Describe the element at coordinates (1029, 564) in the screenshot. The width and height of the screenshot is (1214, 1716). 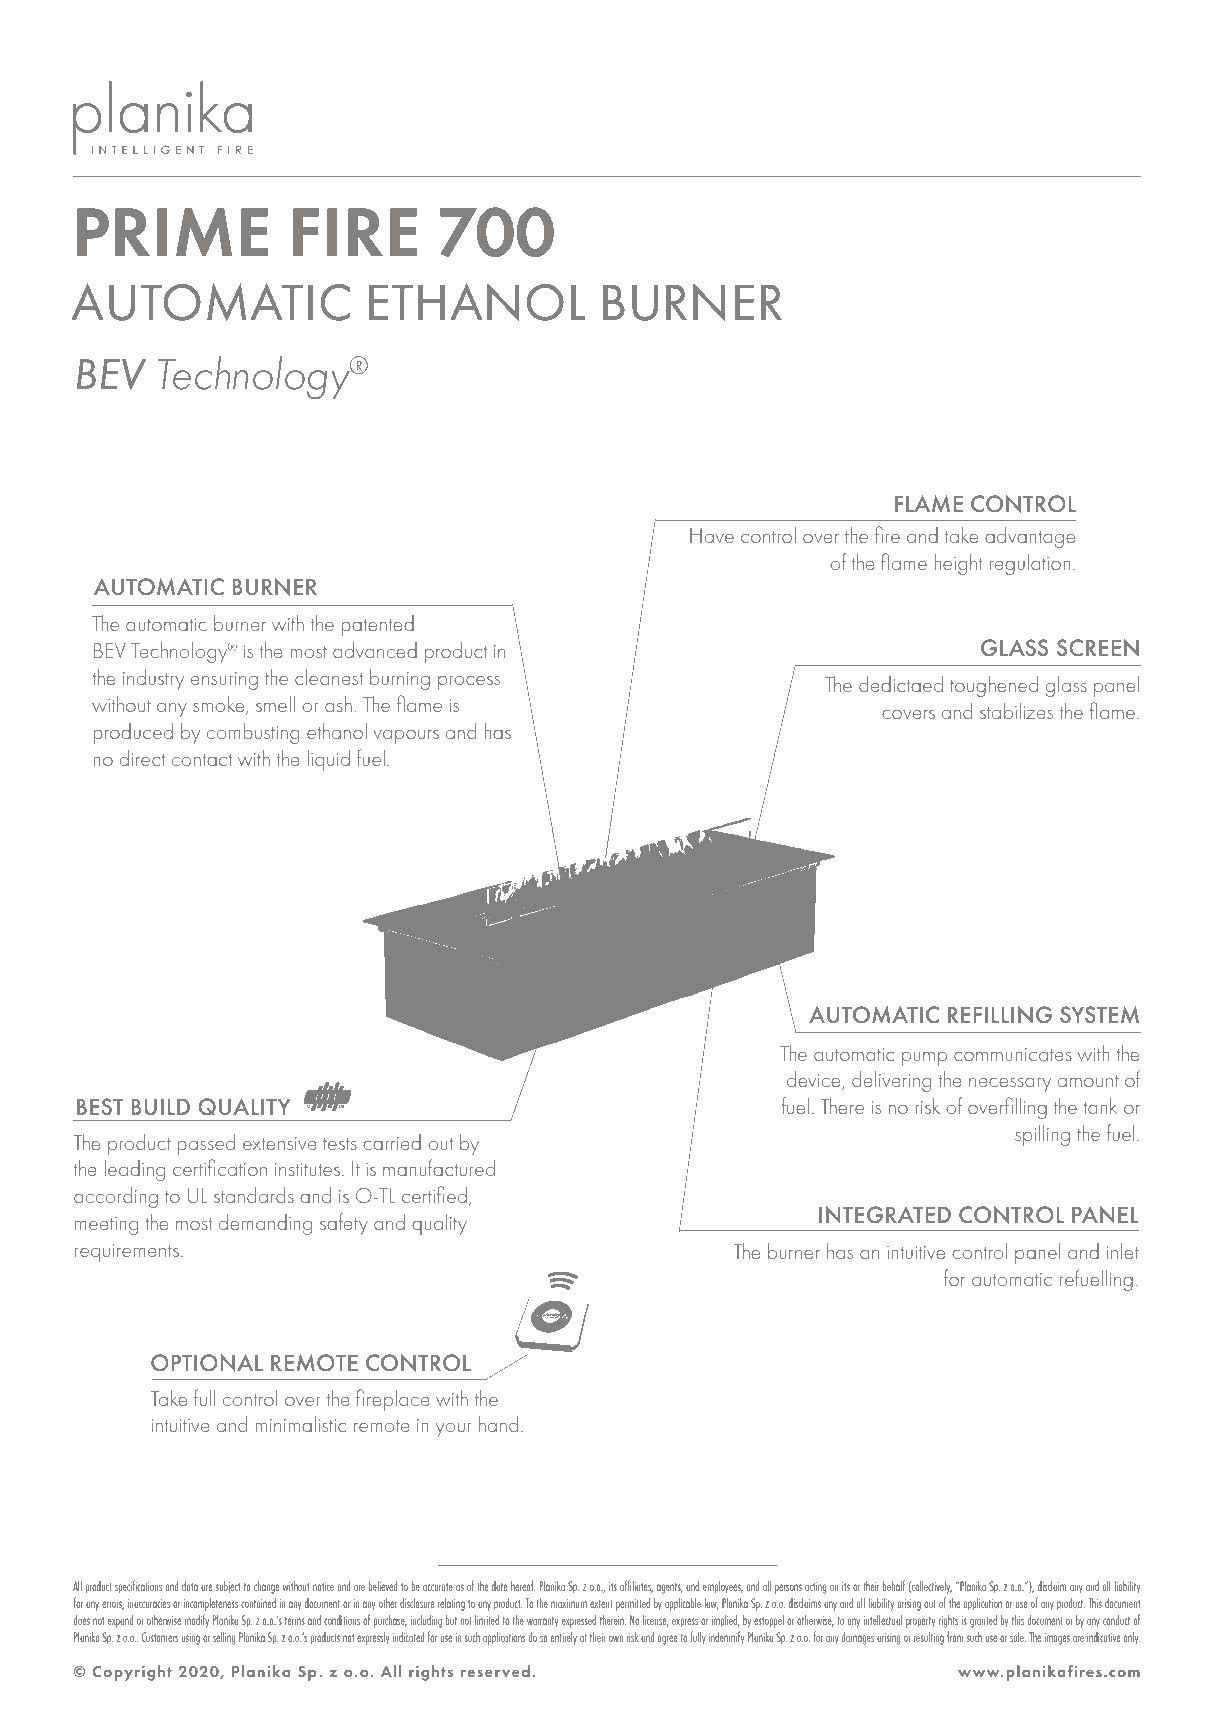
I see `regulation` at that location.
